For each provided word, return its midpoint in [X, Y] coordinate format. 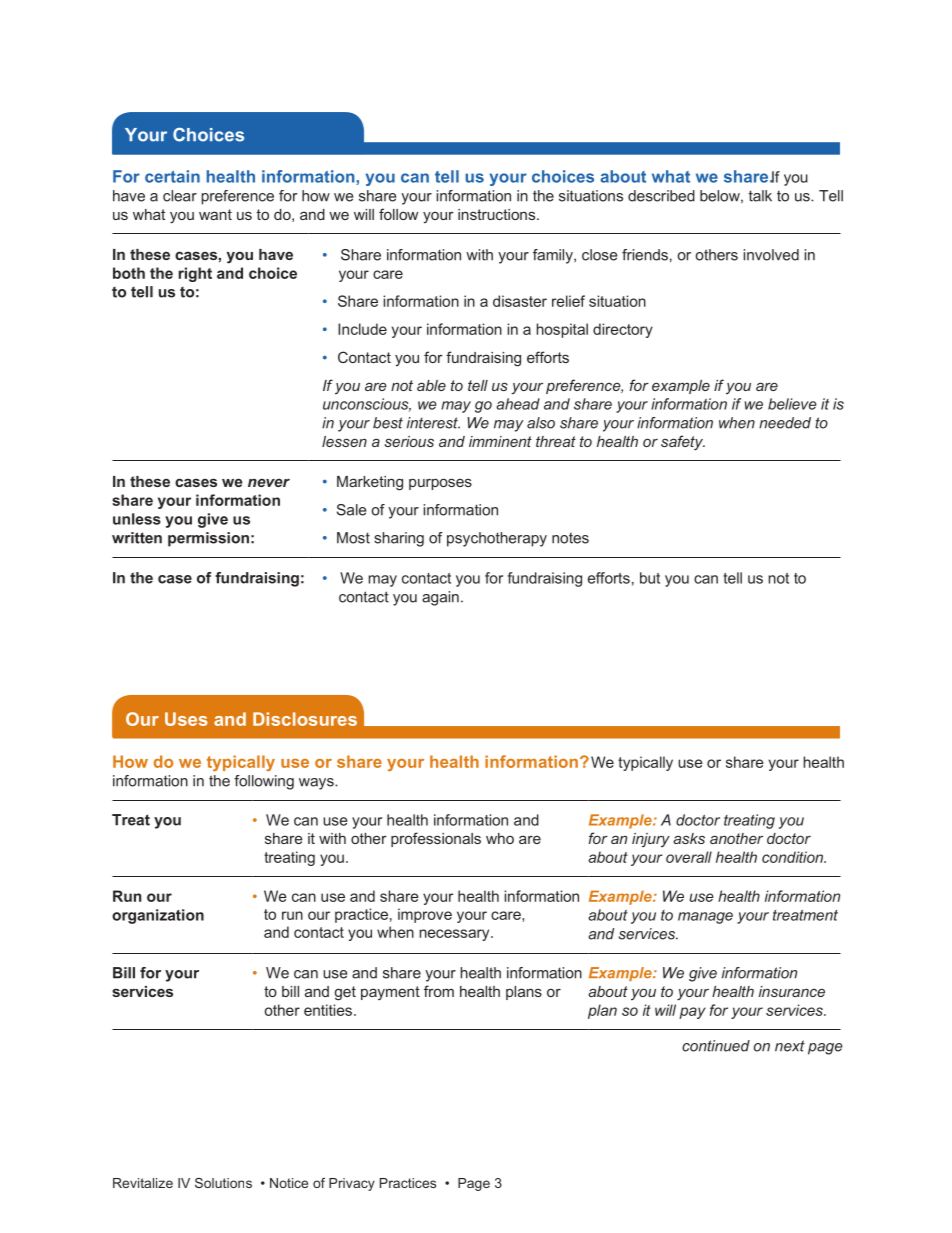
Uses [186, 719]
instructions [498, 214]
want [215, 214]
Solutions [223, 1183]
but [650, 578]
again [440, 598]
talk [760, 196]
